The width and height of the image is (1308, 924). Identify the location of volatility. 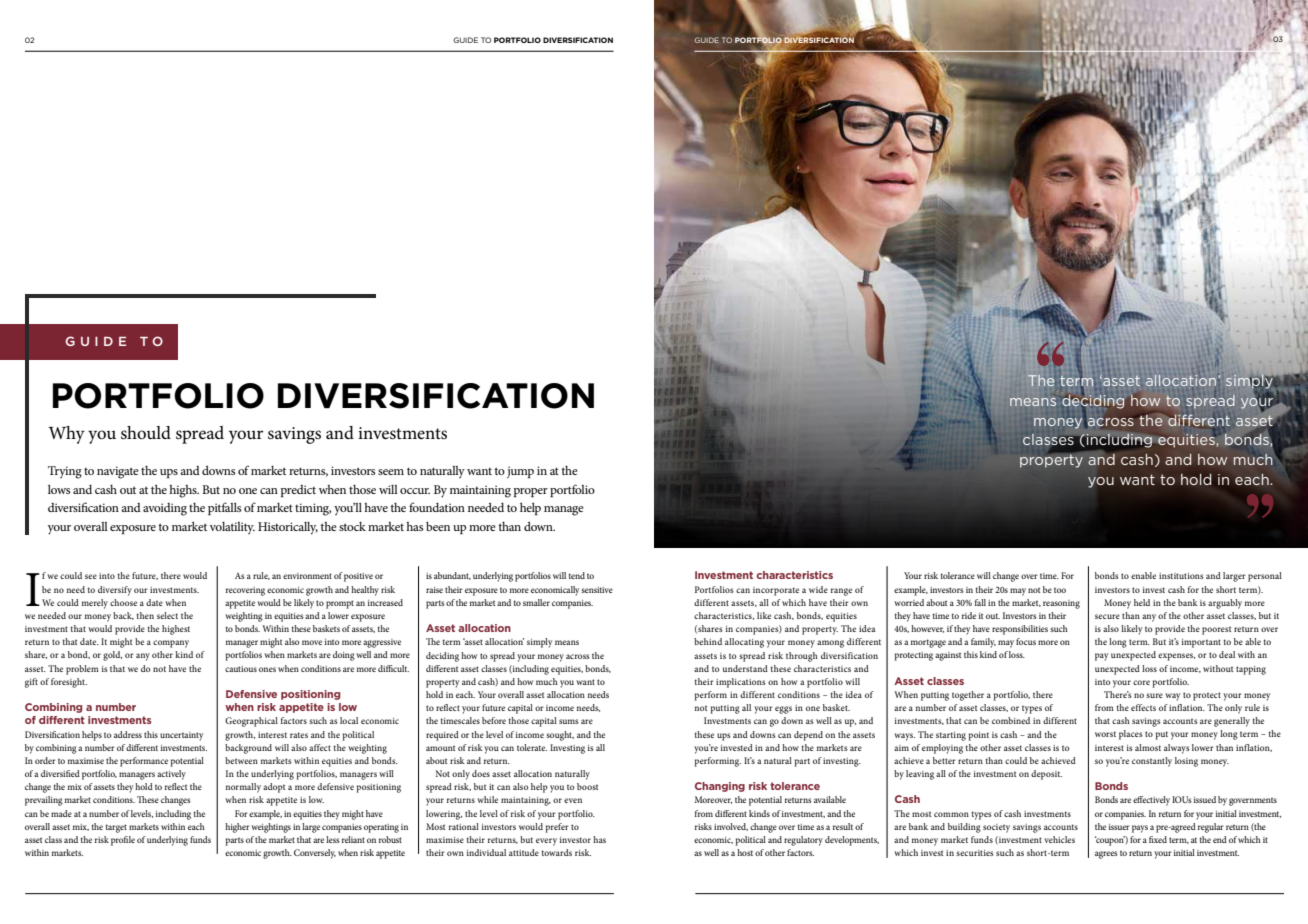
(232, 528).
